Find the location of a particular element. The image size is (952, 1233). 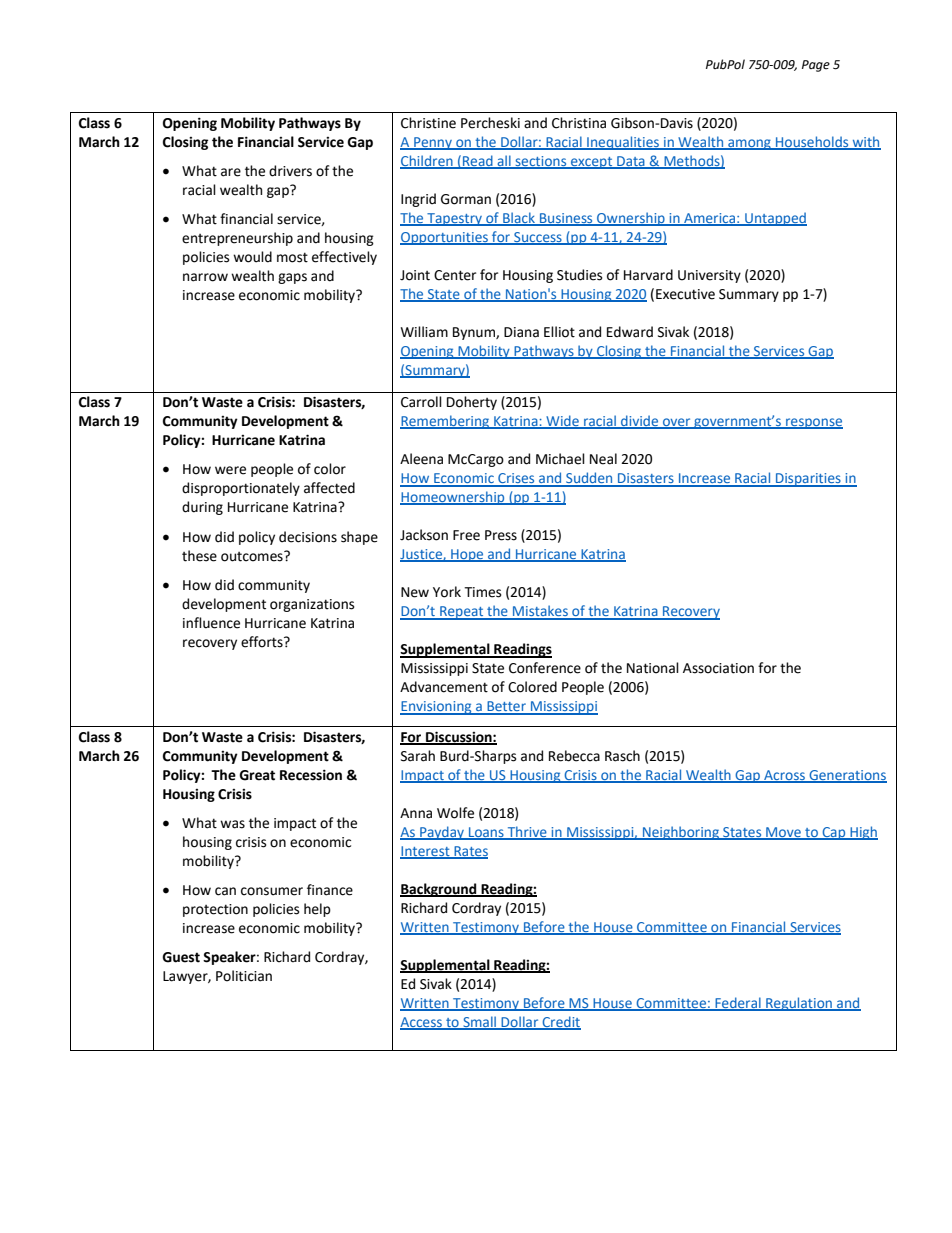

Regulation is located at coordinates (799, 1004).
